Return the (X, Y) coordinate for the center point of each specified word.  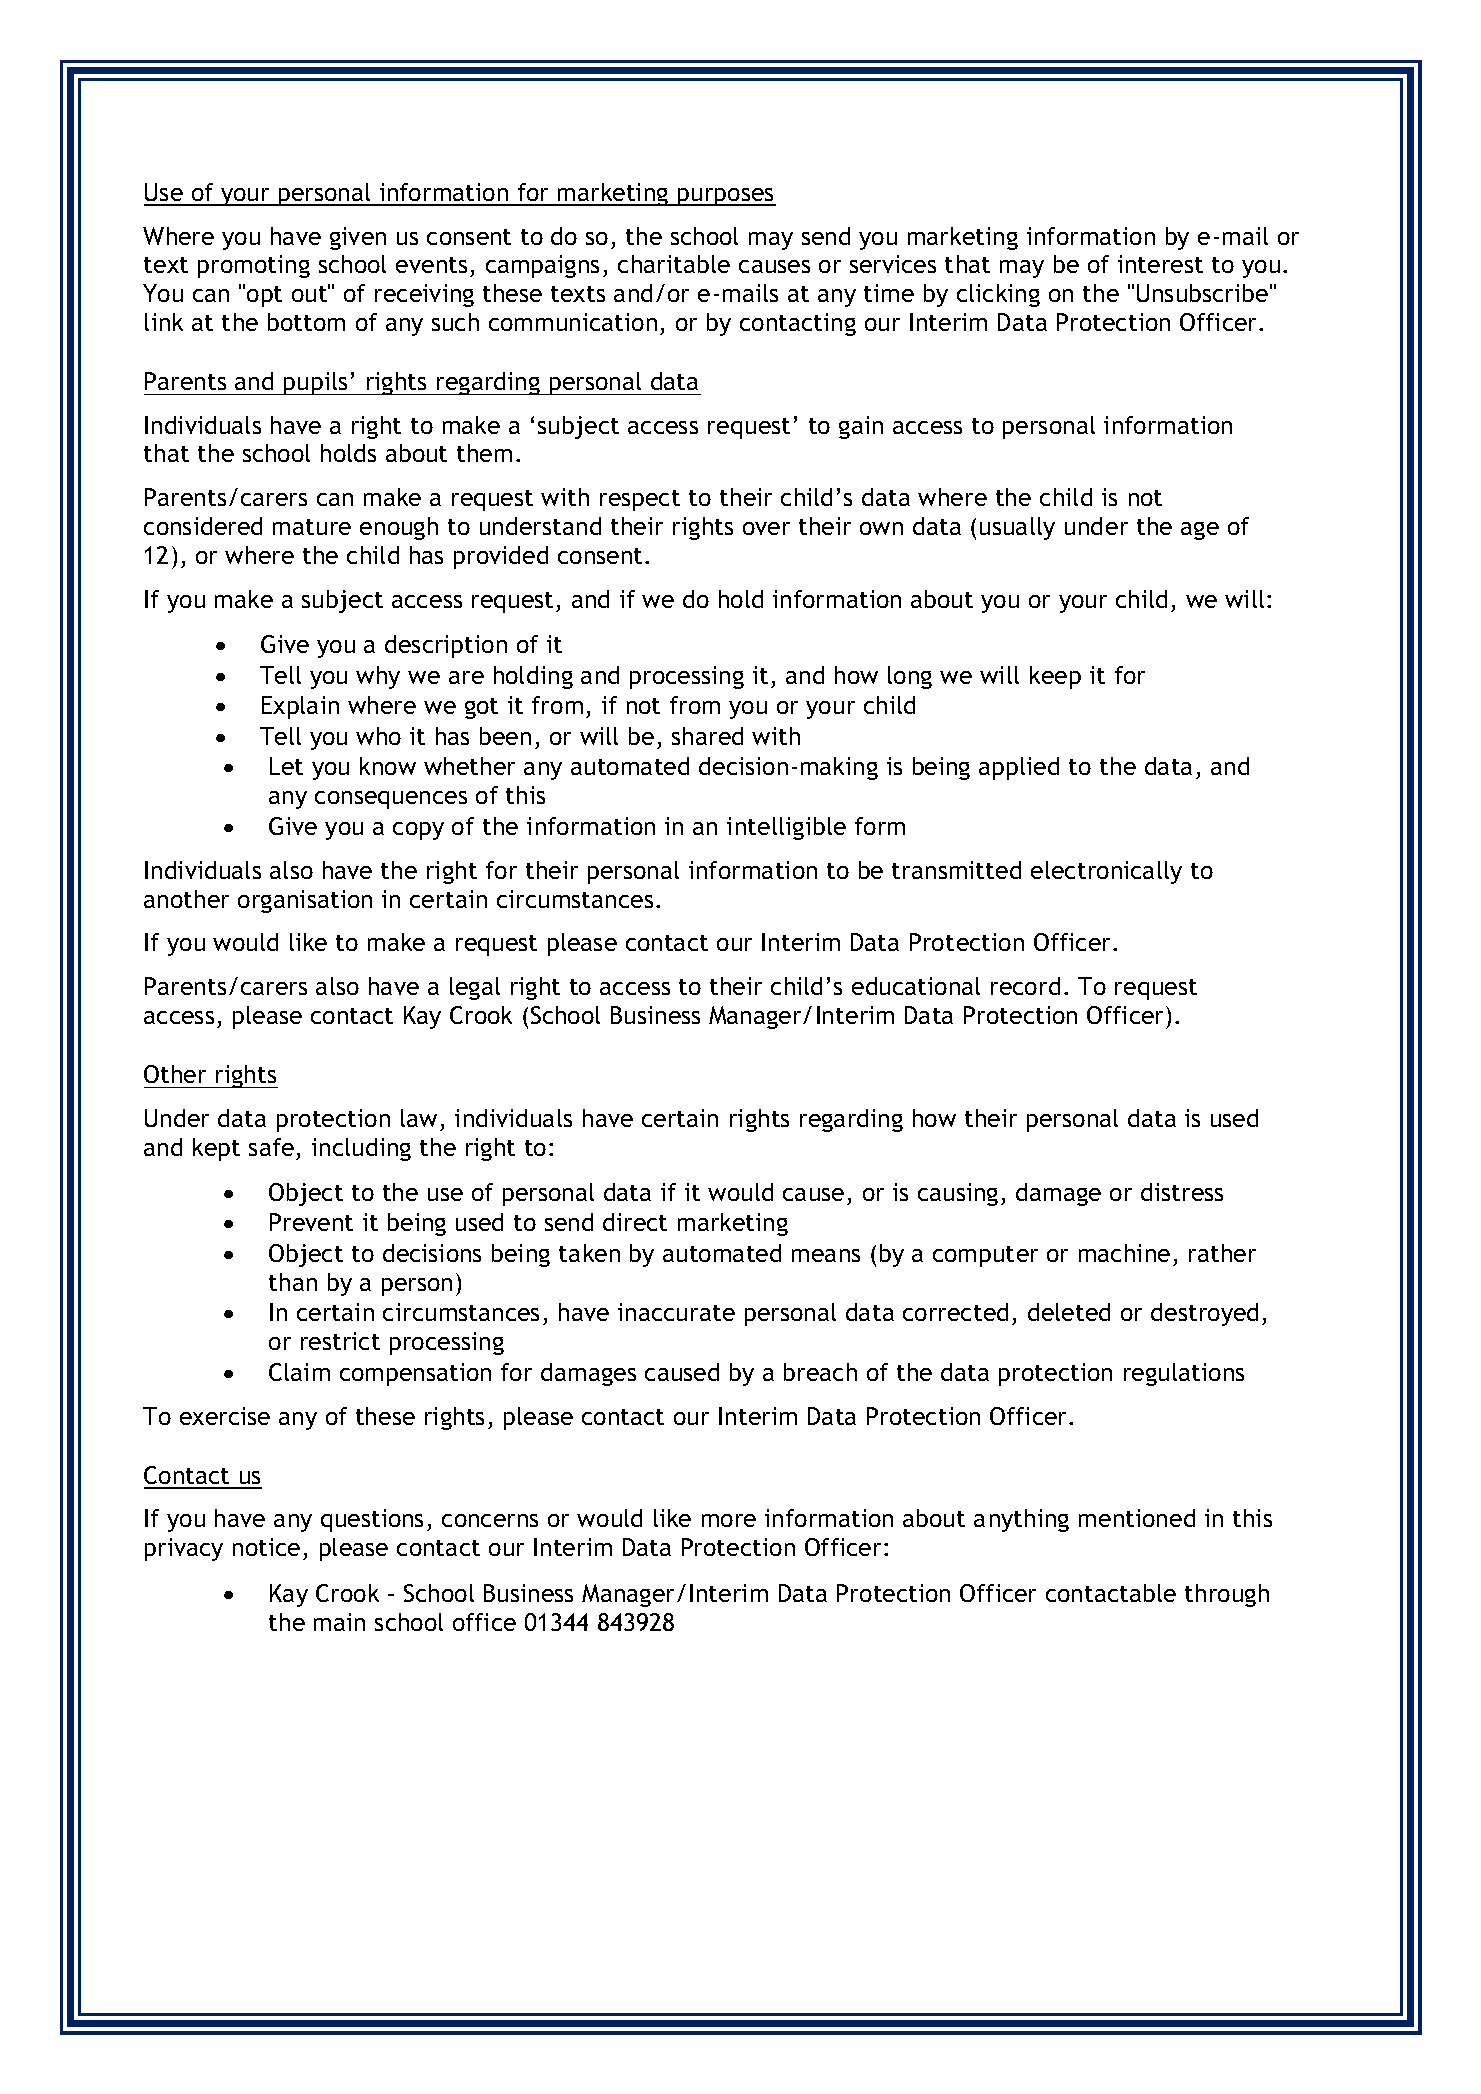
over (766, 528)
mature (312, 527)
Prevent (311, 1222)
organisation (305, 901)
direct (635, 1222)
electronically (1106, 872)
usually (1017, 528)
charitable (674, 264)
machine (1124, 1253)
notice (266, 1547)
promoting (254, 266)
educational (916, 986)
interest (1160, 264)
